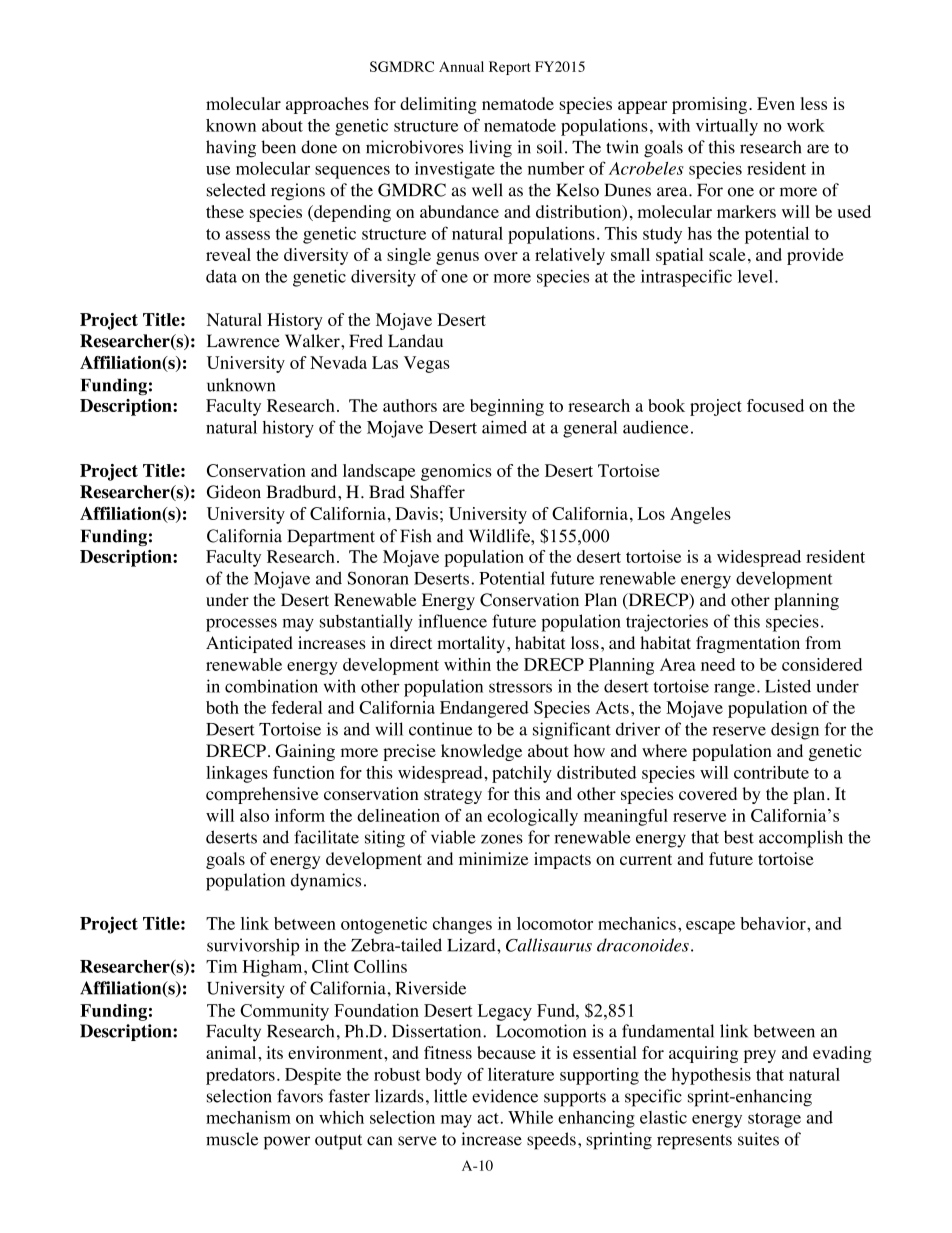 Image resolution: width=952 pixels, height=1233 pixels. What do you see at coordinates (327, 105) in the screenshot?
I see `approaches` at bounding box center [327, 105].
